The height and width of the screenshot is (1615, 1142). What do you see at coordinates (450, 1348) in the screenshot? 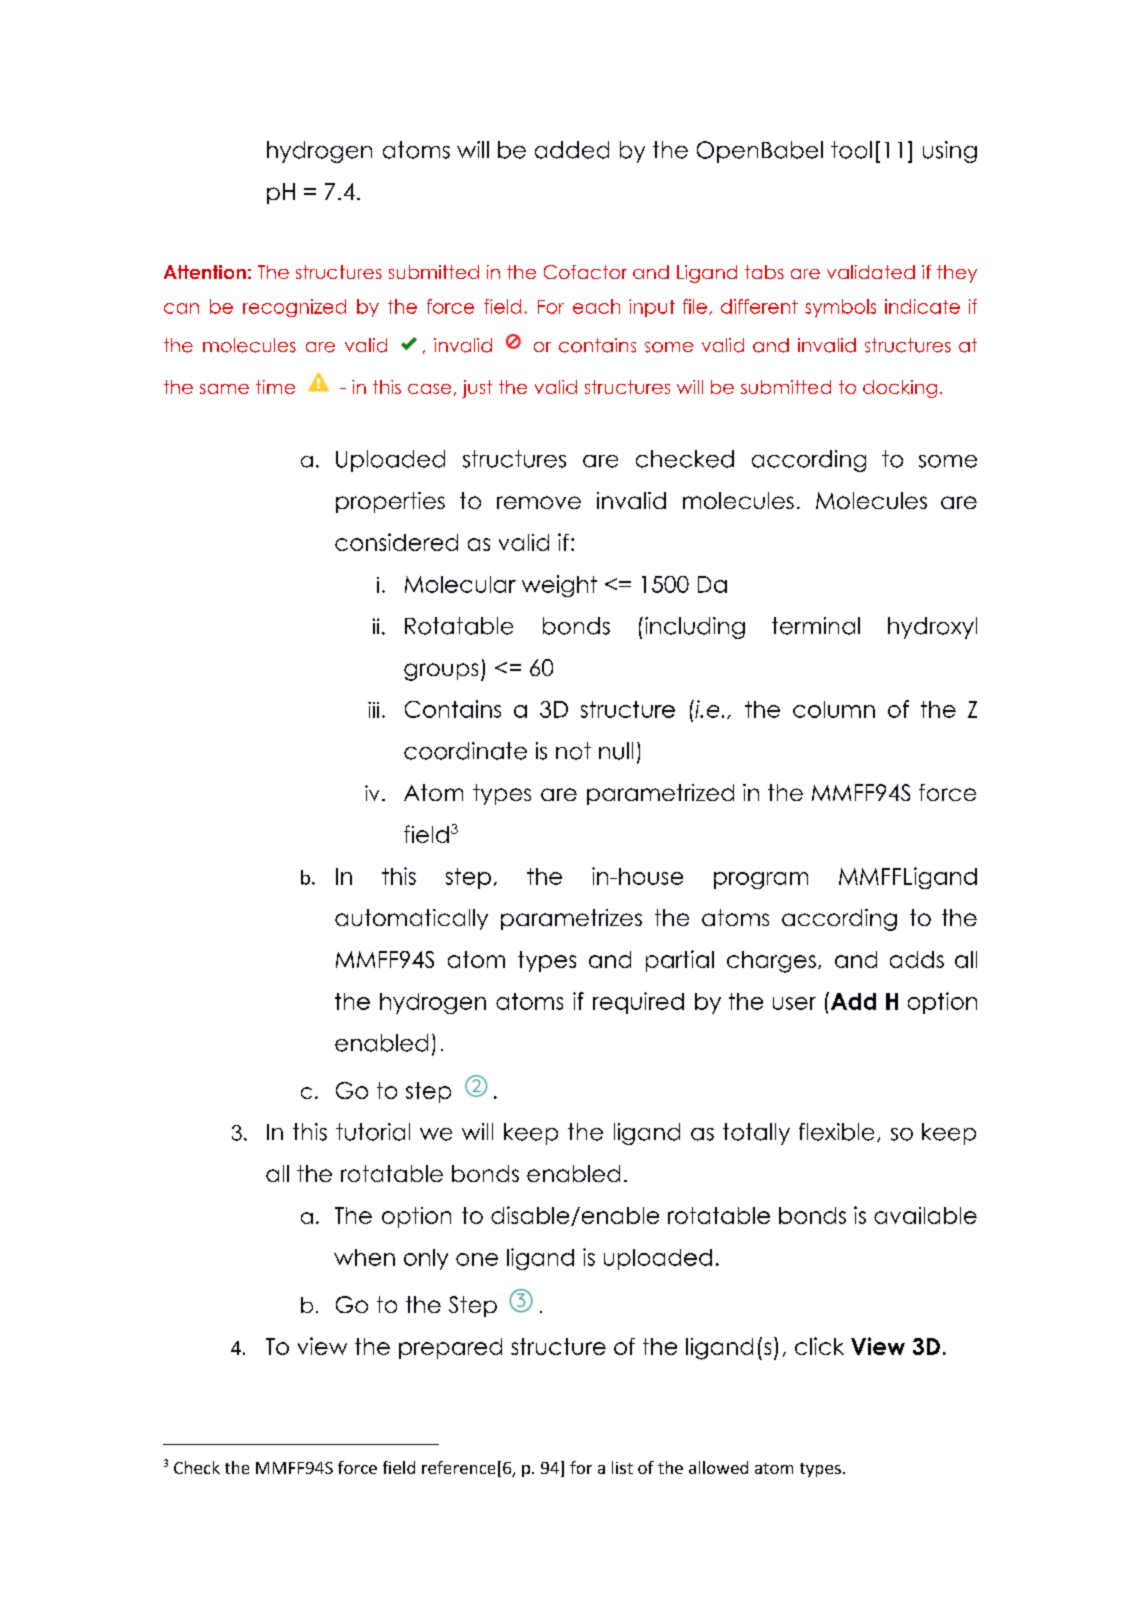
I see `prepared` at bounding box center [450, 1348].
